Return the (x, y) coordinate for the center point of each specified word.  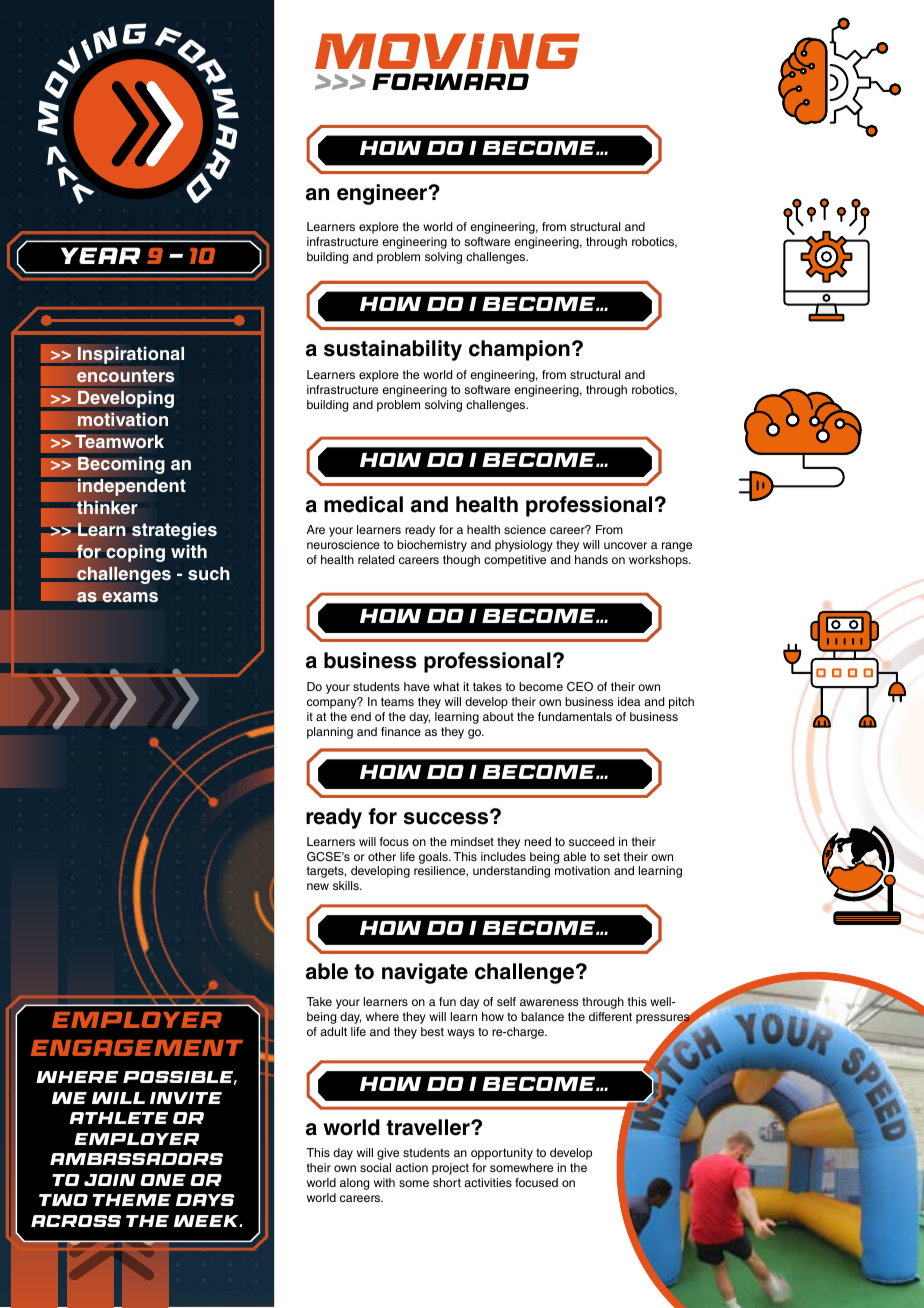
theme (131, 1200)
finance (401, 731)
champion (519, 350)
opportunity (502, 1154)
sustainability (393, 350)
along (354, 1184)
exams (130, 597)
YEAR (101, 255)
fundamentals (575, 716)
